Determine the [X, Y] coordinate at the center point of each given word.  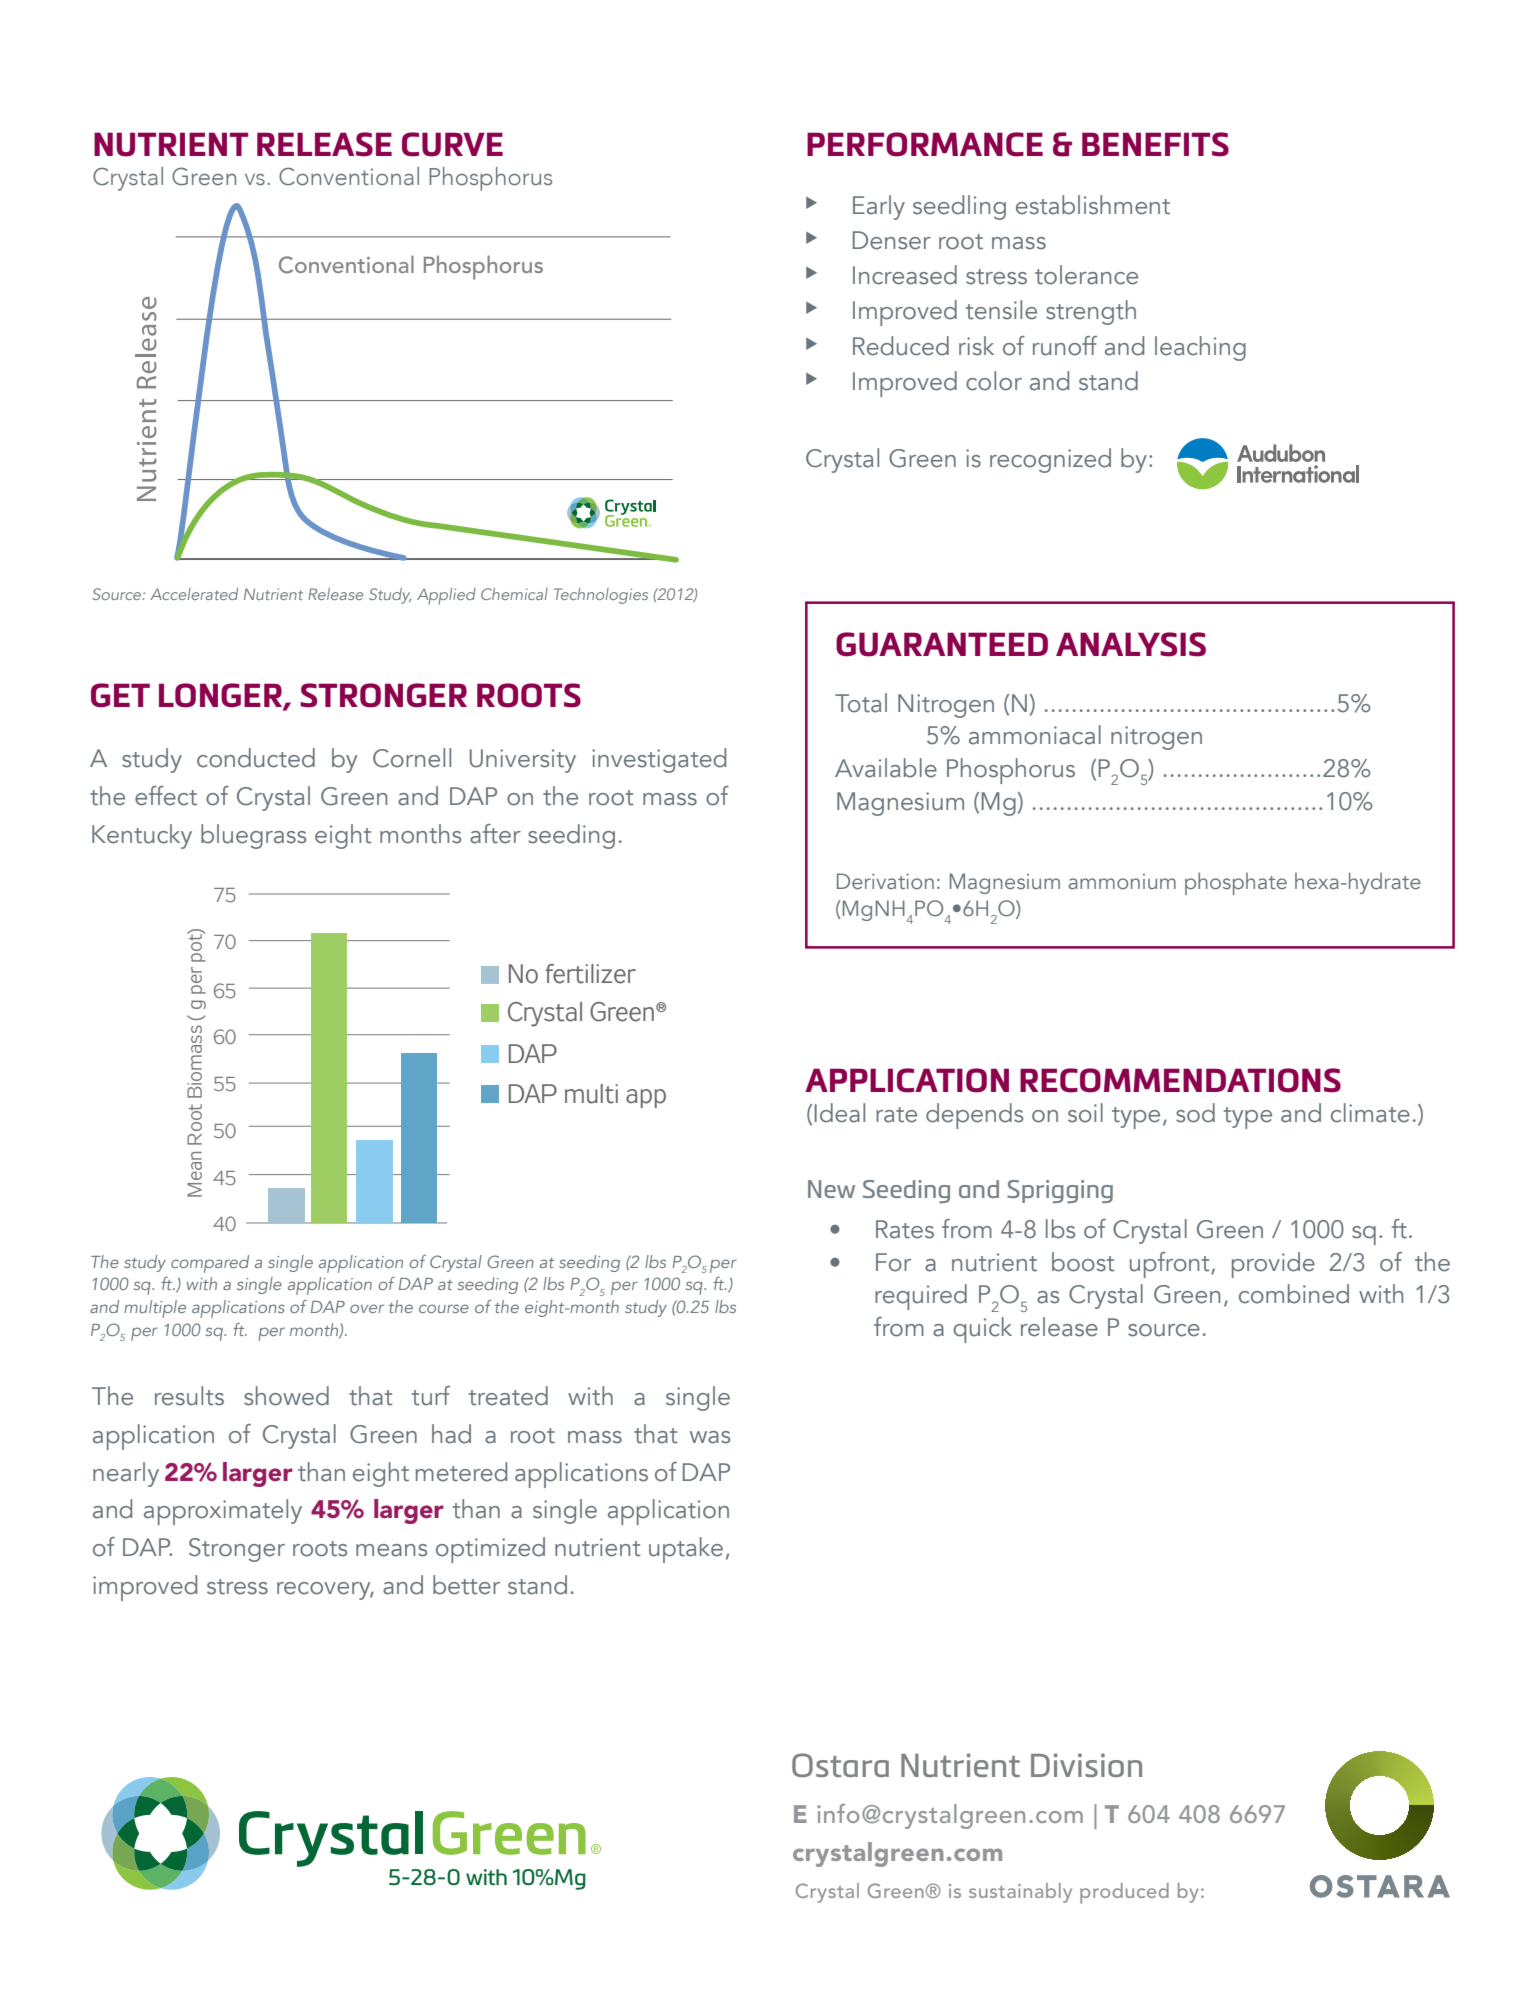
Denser [892, 240]
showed [286, 1396]
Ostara [840, 1765]
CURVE [452, 144]
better [466, 1585]
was [710, 1437]
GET [120, 695]
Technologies [601, 596]
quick [982, 1330]
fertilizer [591, 974]
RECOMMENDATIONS [1180, 1080]
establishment [1093, 205]
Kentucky [142, 836]
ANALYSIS [1131, 644]
